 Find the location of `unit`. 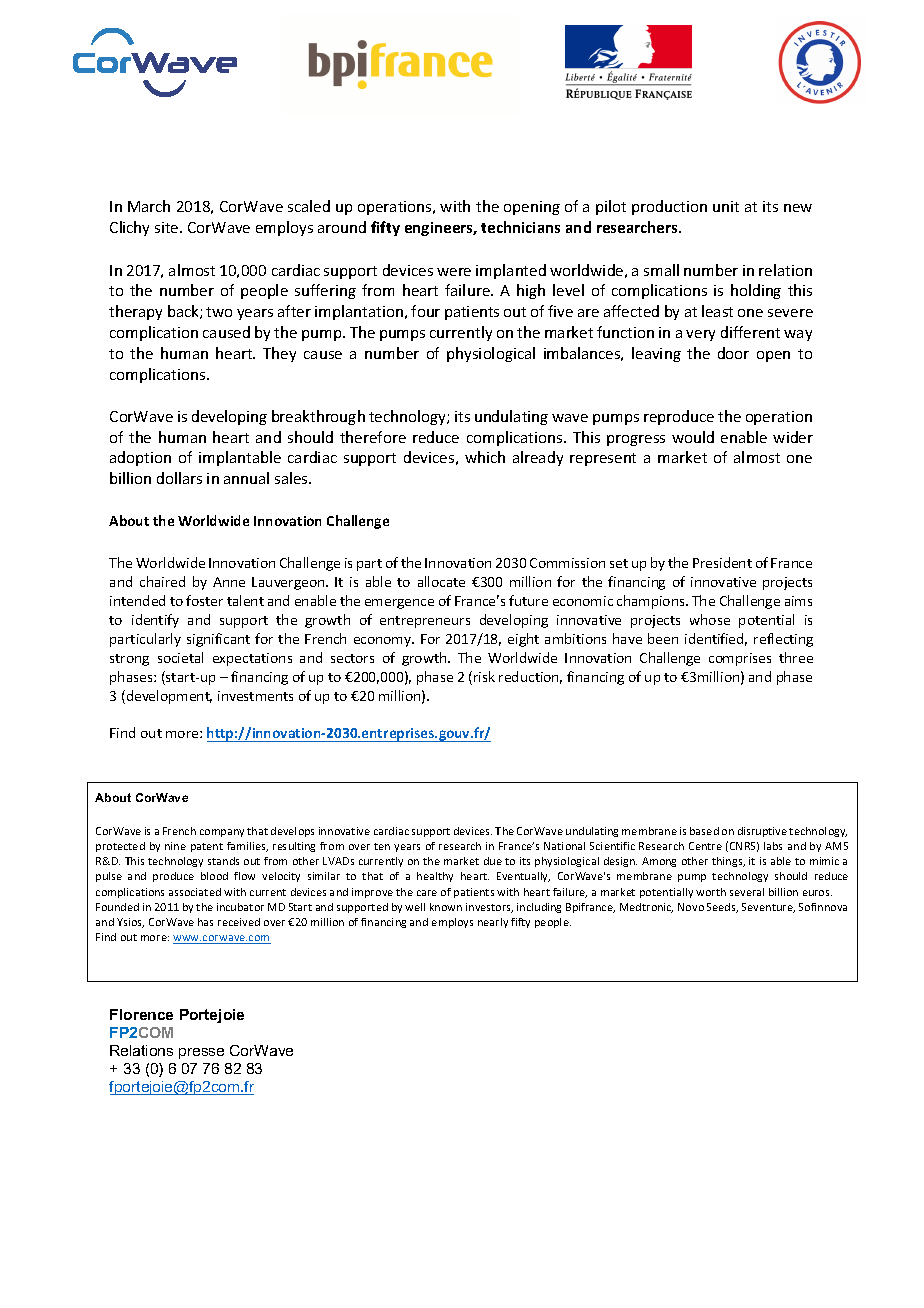

unit is located at coordinates (726, 206).
